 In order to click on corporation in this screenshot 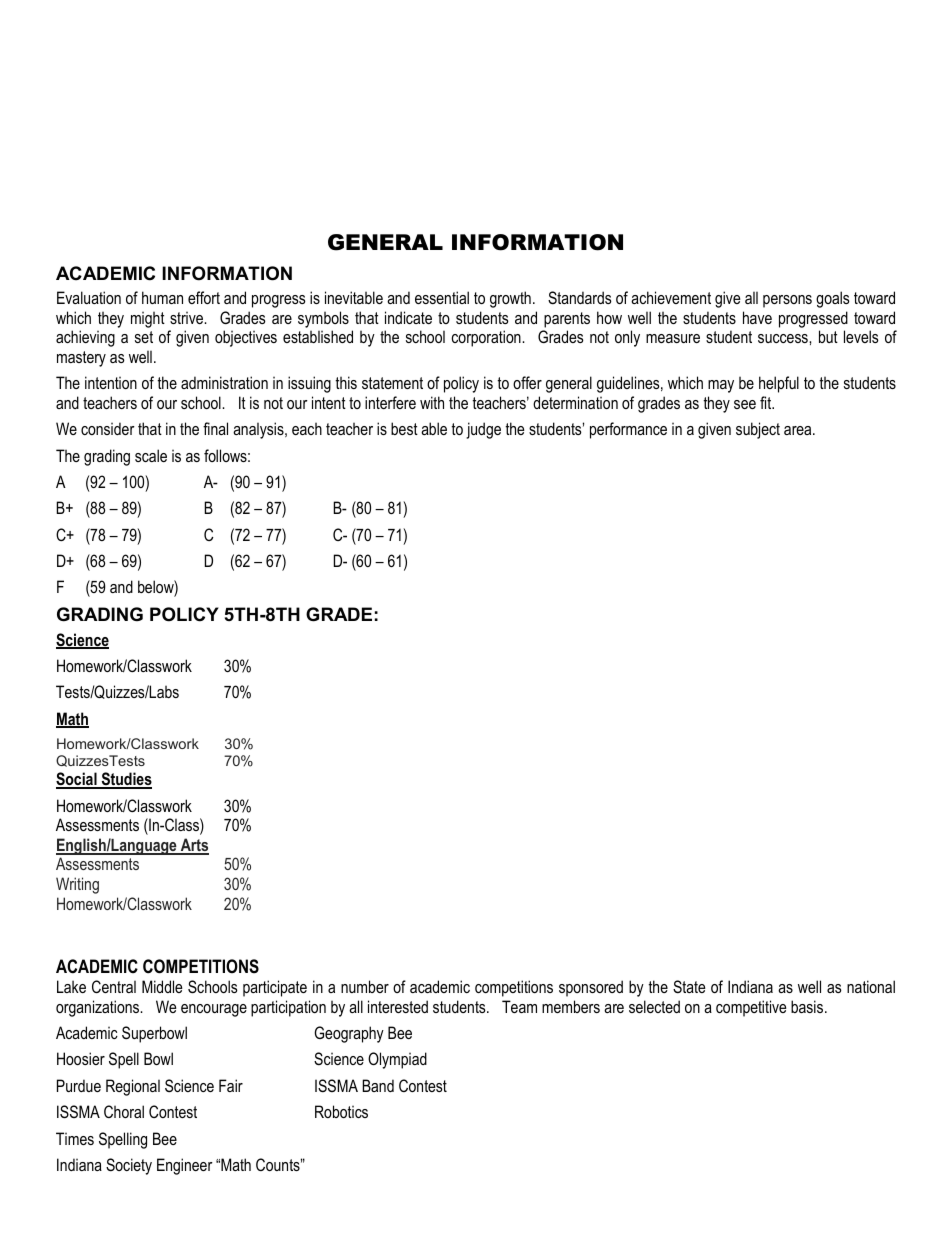, I will do `click(487, 338)`.
